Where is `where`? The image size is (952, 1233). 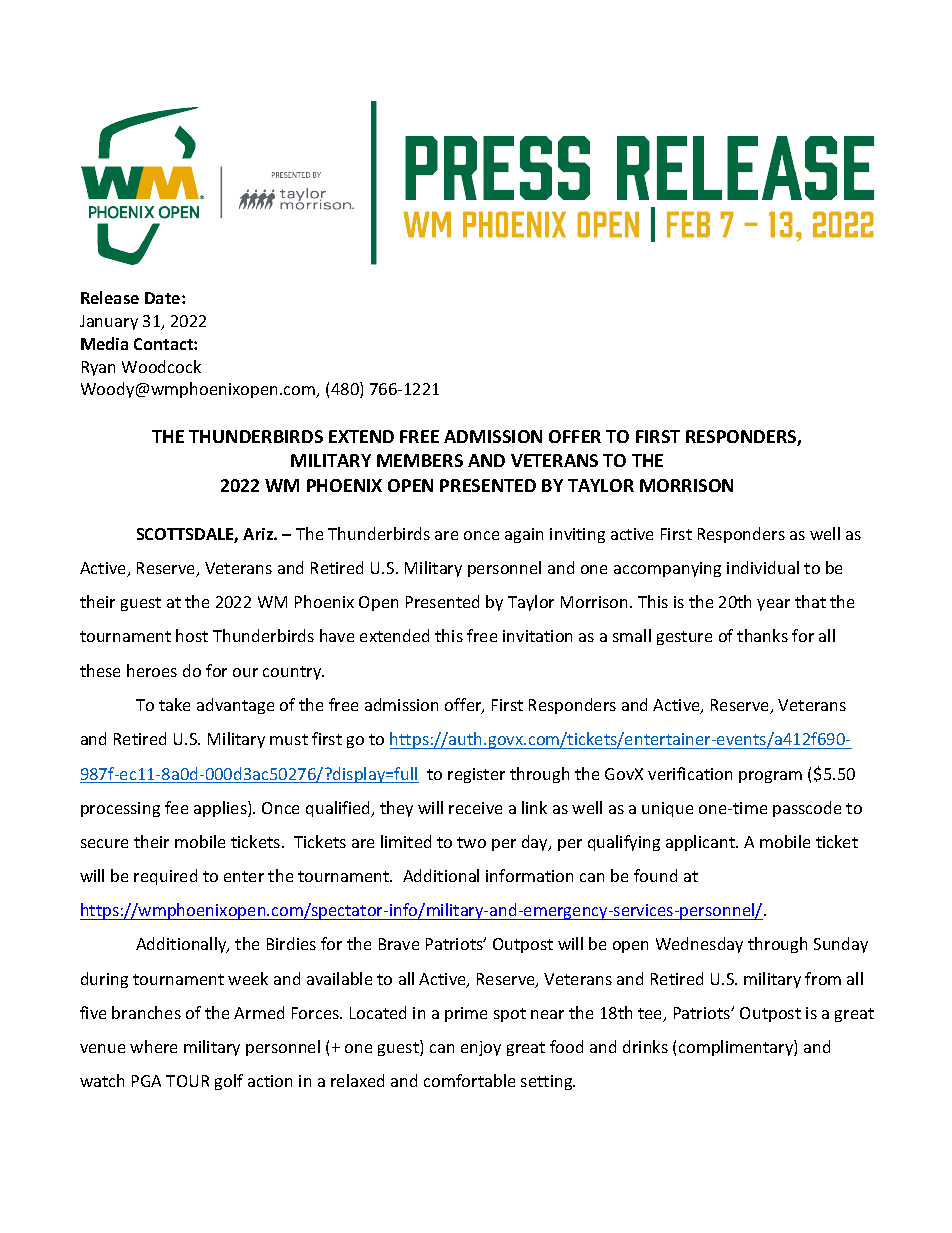 where is located at coordinates (153, 1046).
